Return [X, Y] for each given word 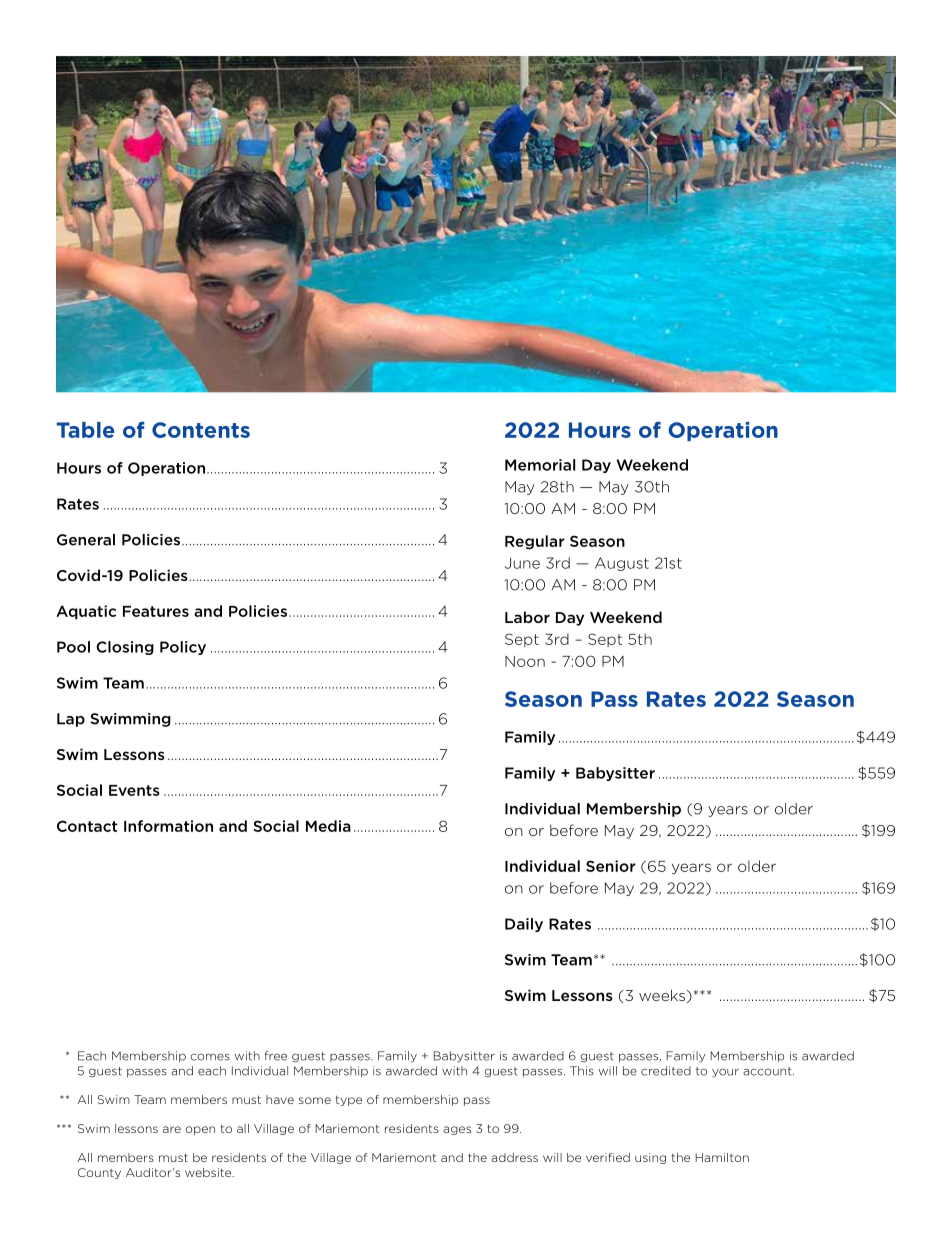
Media [328, 826]
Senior [611, 866]
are [172, 1129]
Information [168, 826]
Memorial [540, 465]
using [650, 1158]
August [622, 564]
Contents [201, 430]
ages [457, 1130]
